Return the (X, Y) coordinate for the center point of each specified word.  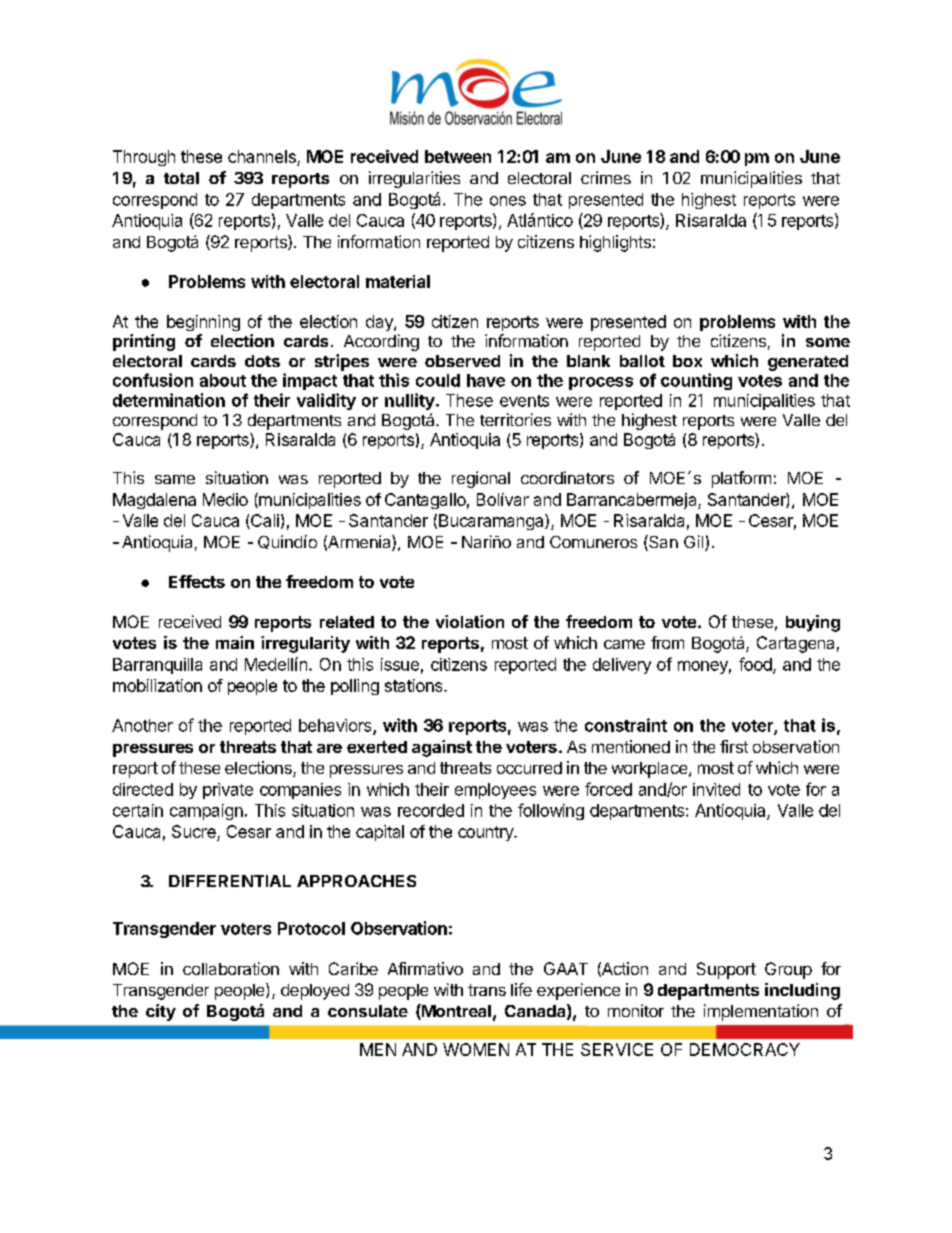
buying (813, 623)
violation (470, 621)
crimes (606, 177)
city (161, 1012)
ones (508, 201)
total (181, 178)
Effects (197, 581)
